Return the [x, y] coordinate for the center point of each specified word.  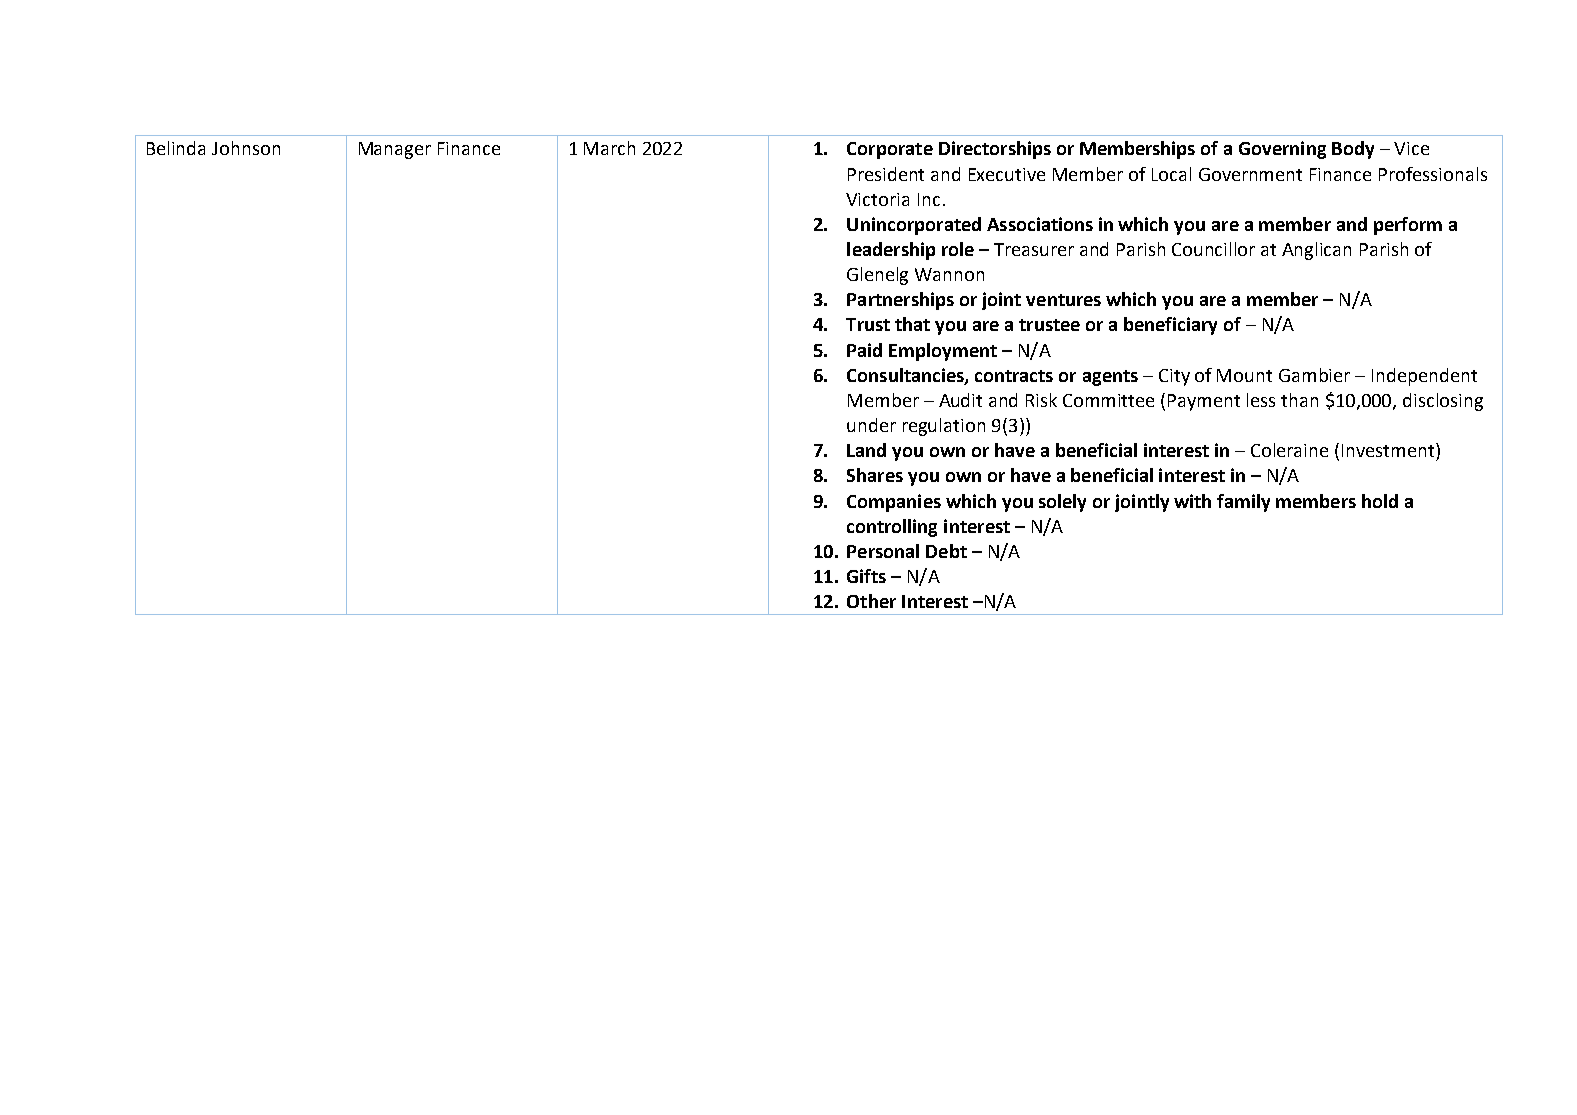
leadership [891, 251]
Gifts [866, 576]
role [958, 249]
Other [871, 601]
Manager [395, 150]
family [1243, 503]
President [886, 174]
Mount [1244, 375]
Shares [875, 475]
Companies [894, 503]
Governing [1282, 150]
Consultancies [906, 376]
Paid [864, 350]
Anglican [1316, 251]
